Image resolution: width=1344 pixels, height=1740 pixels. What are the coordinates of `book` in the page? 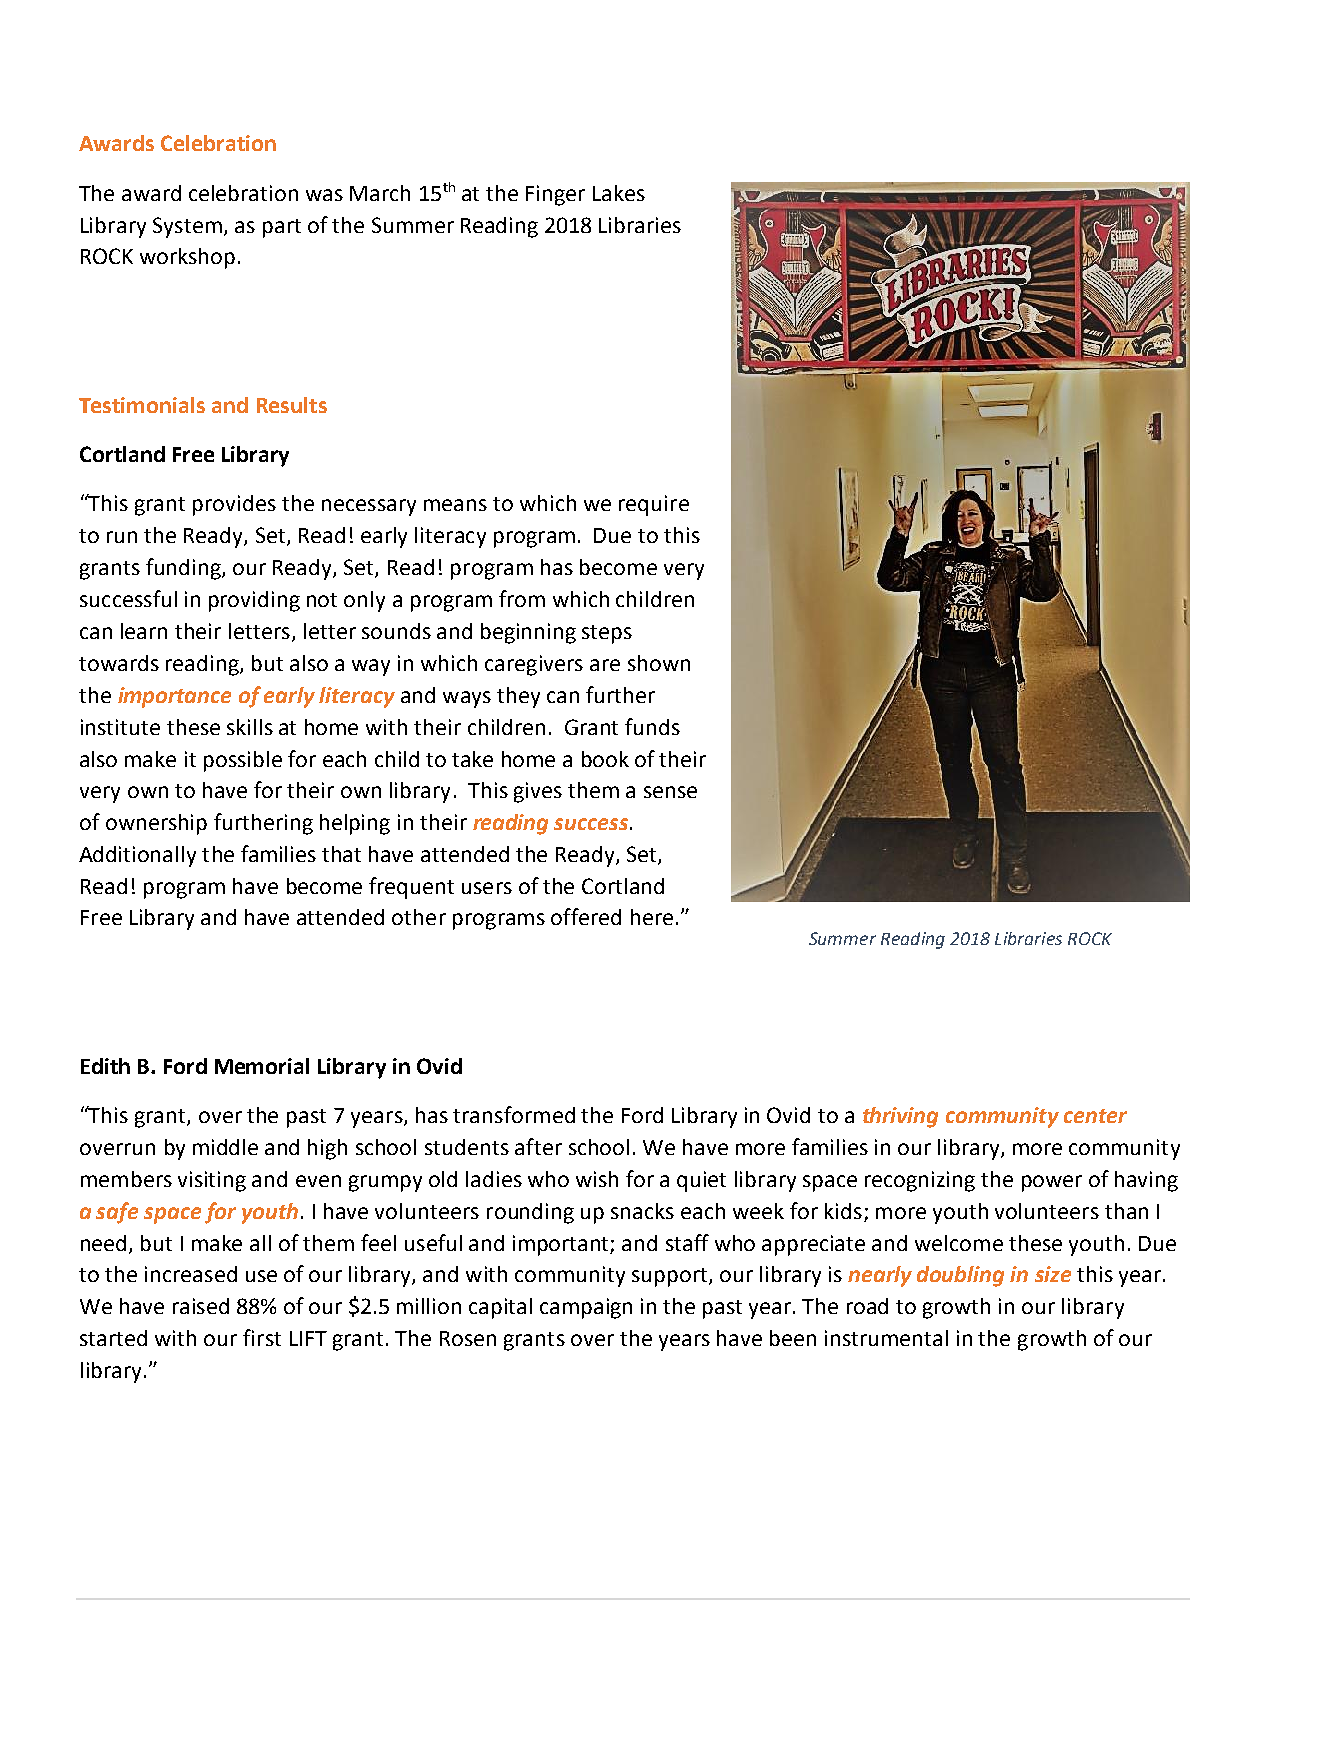 It's located at (605, 759).
